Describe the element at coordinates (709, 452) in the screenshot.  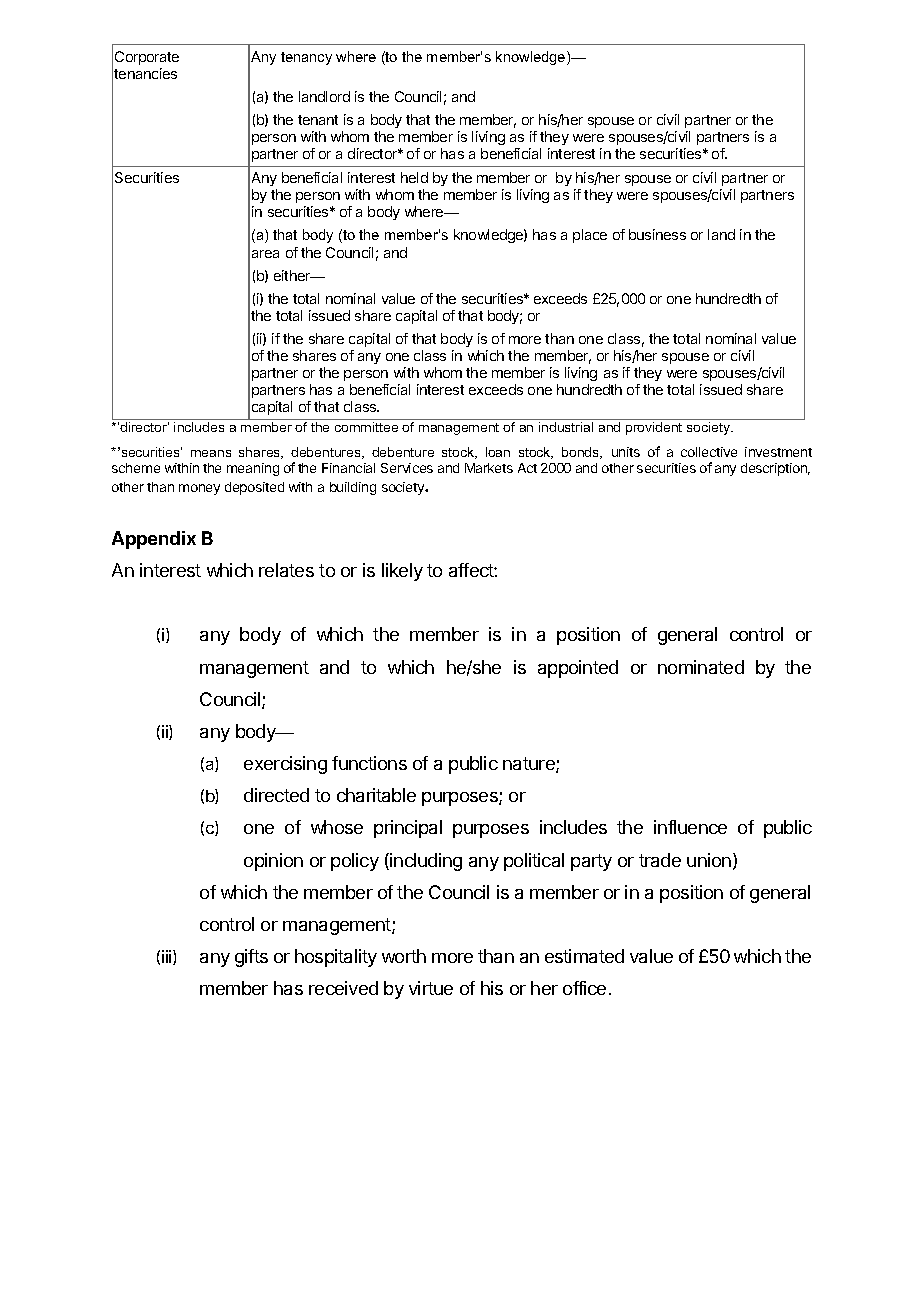
I see `collective` at that location.
